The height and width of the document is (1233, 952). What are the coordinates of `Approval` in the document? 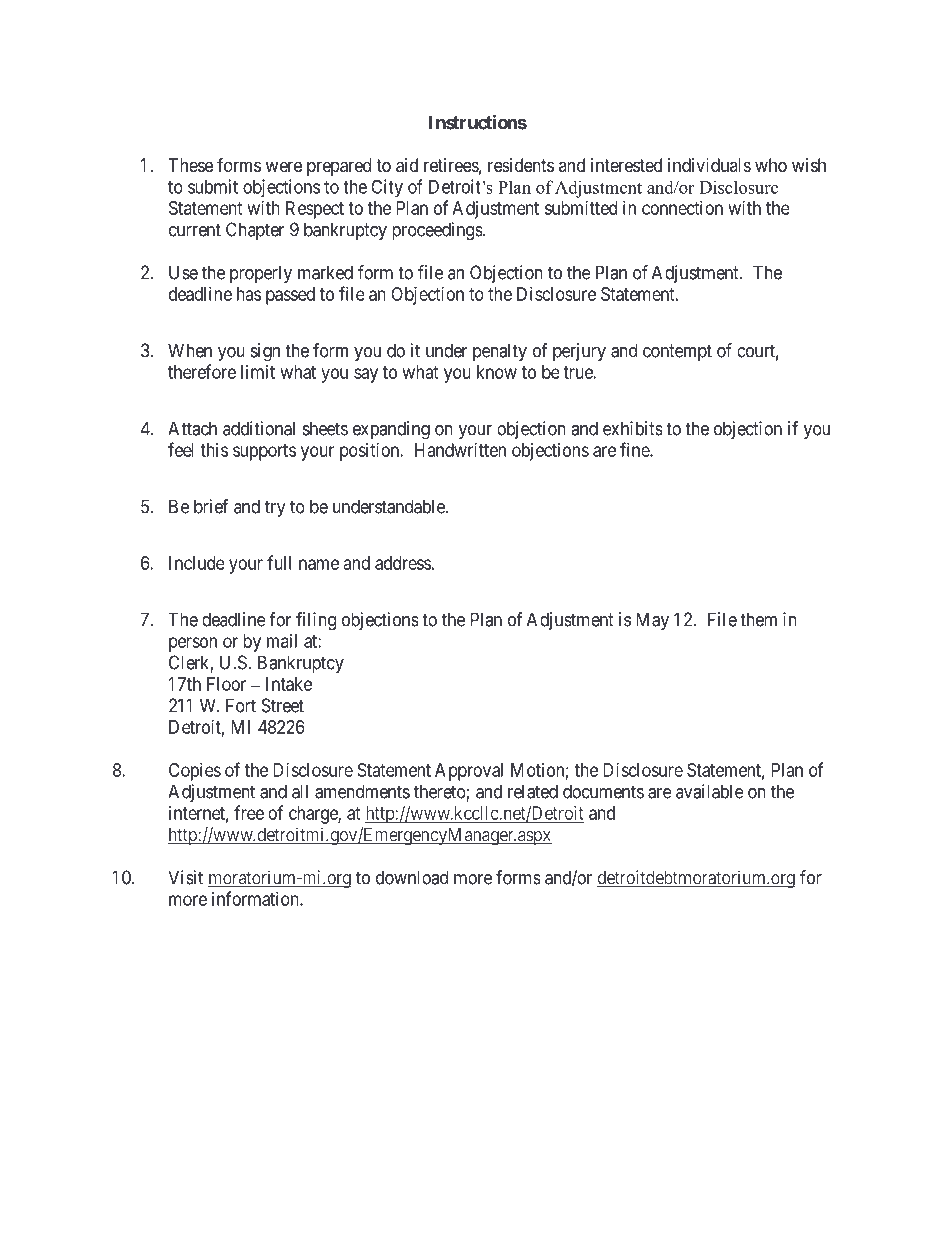 It's located at (469, 772).
